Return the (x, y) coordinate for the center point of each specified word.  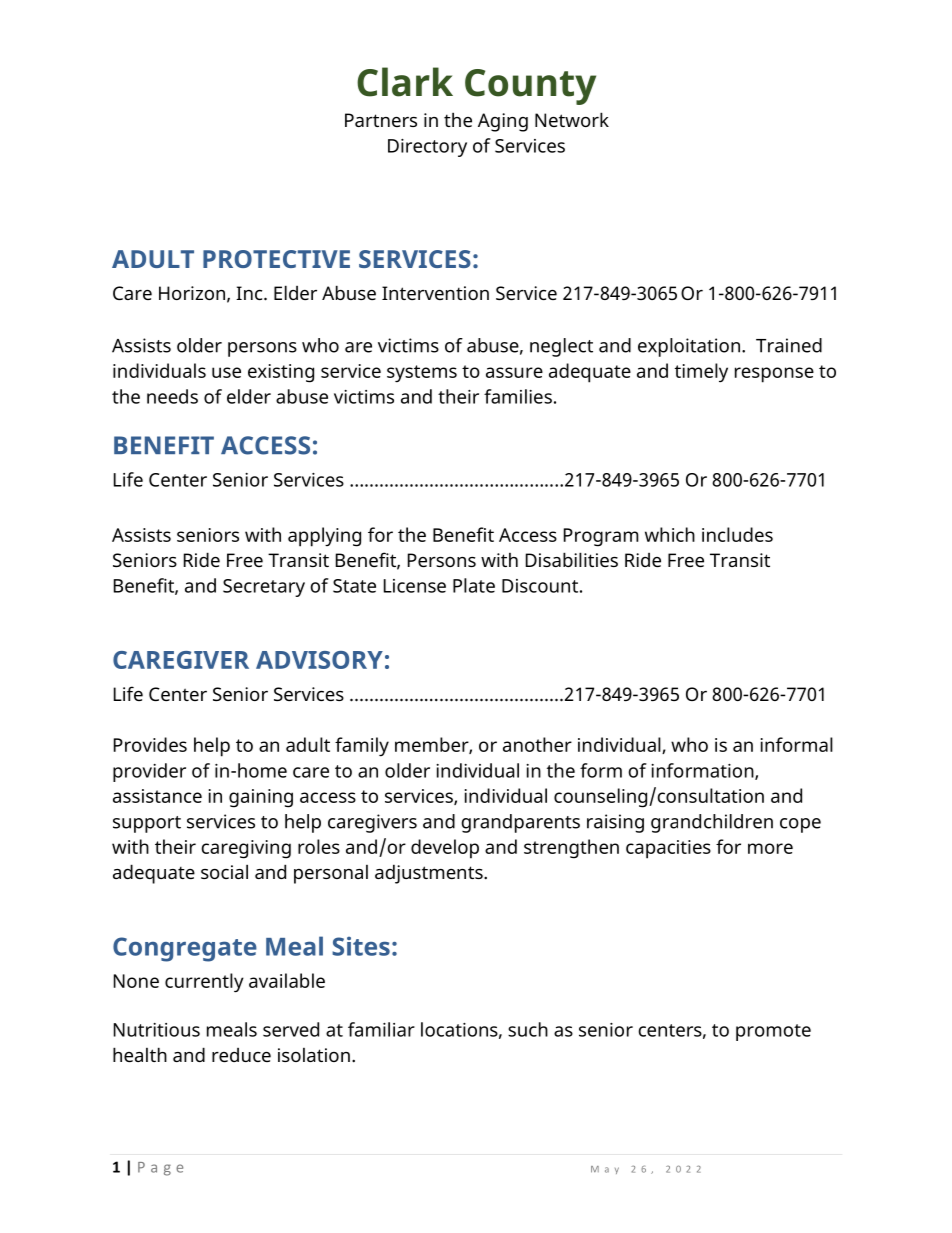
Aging (503, 122)
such (528, 1029)
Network (572, 119)
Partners (381, 120)
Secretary (264, 588)
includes (737, 534)
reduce (241, 1055)
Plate (474, 585)
